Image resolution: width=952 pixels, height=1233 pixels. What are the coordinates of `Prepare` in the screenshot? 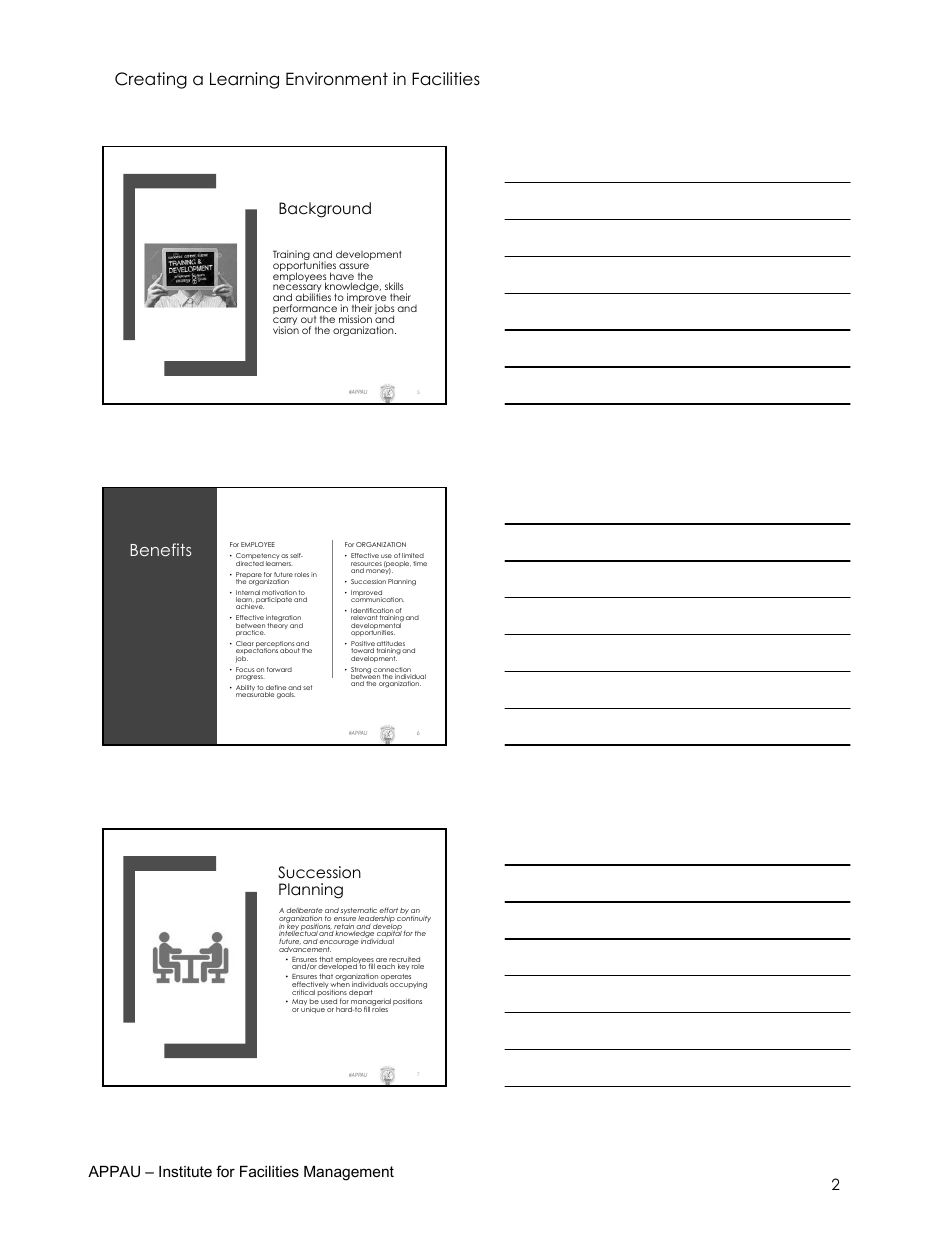 It's located at (249, 576).
